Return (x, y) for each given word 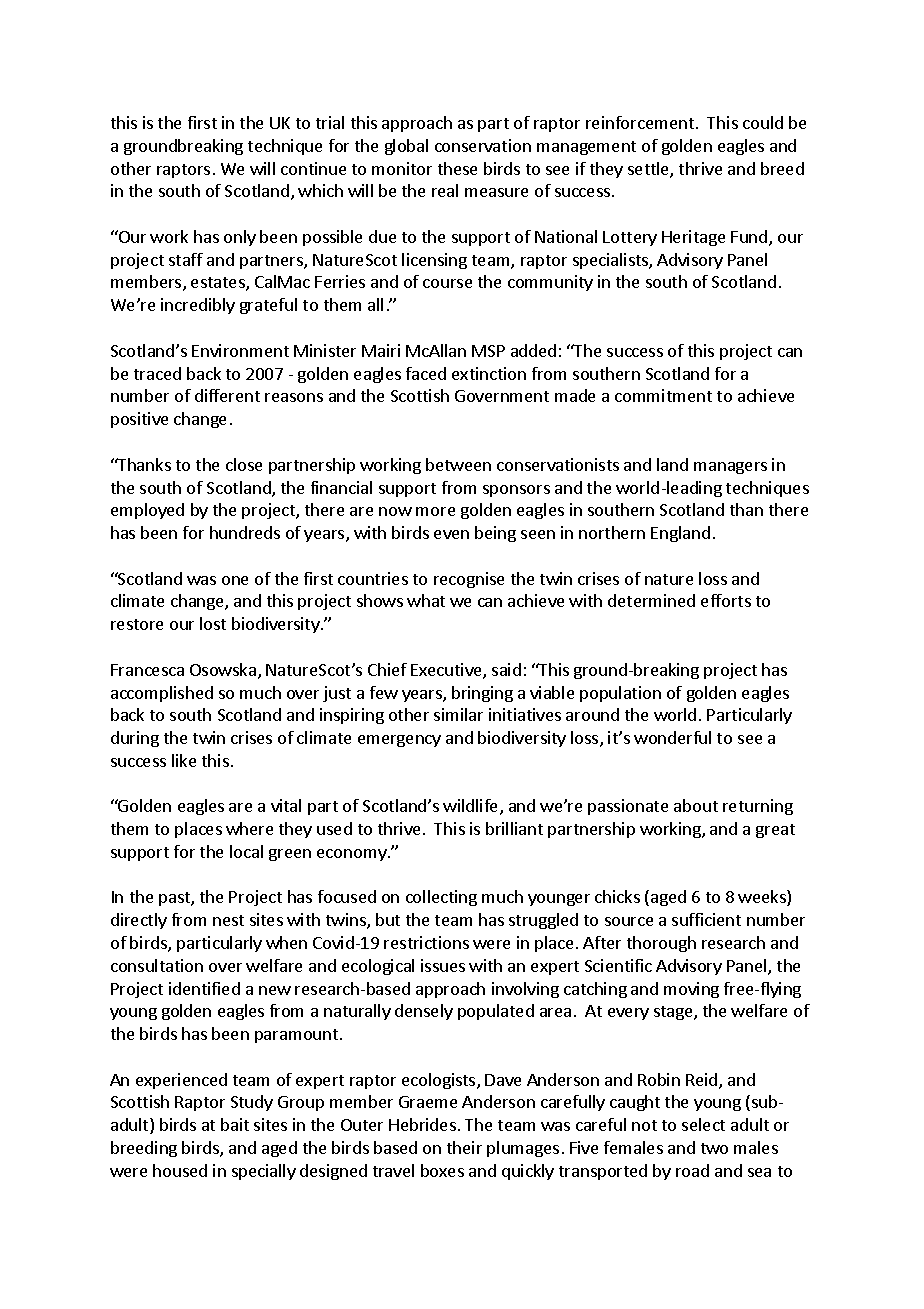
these (457, 168)
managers (730, 468)
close (244, 464)
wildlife (472, 807)
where (249, 828)
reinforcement (641, 122)
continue (313, 168)
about (696, 805)
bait (235, 1124)
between (458, 464)
